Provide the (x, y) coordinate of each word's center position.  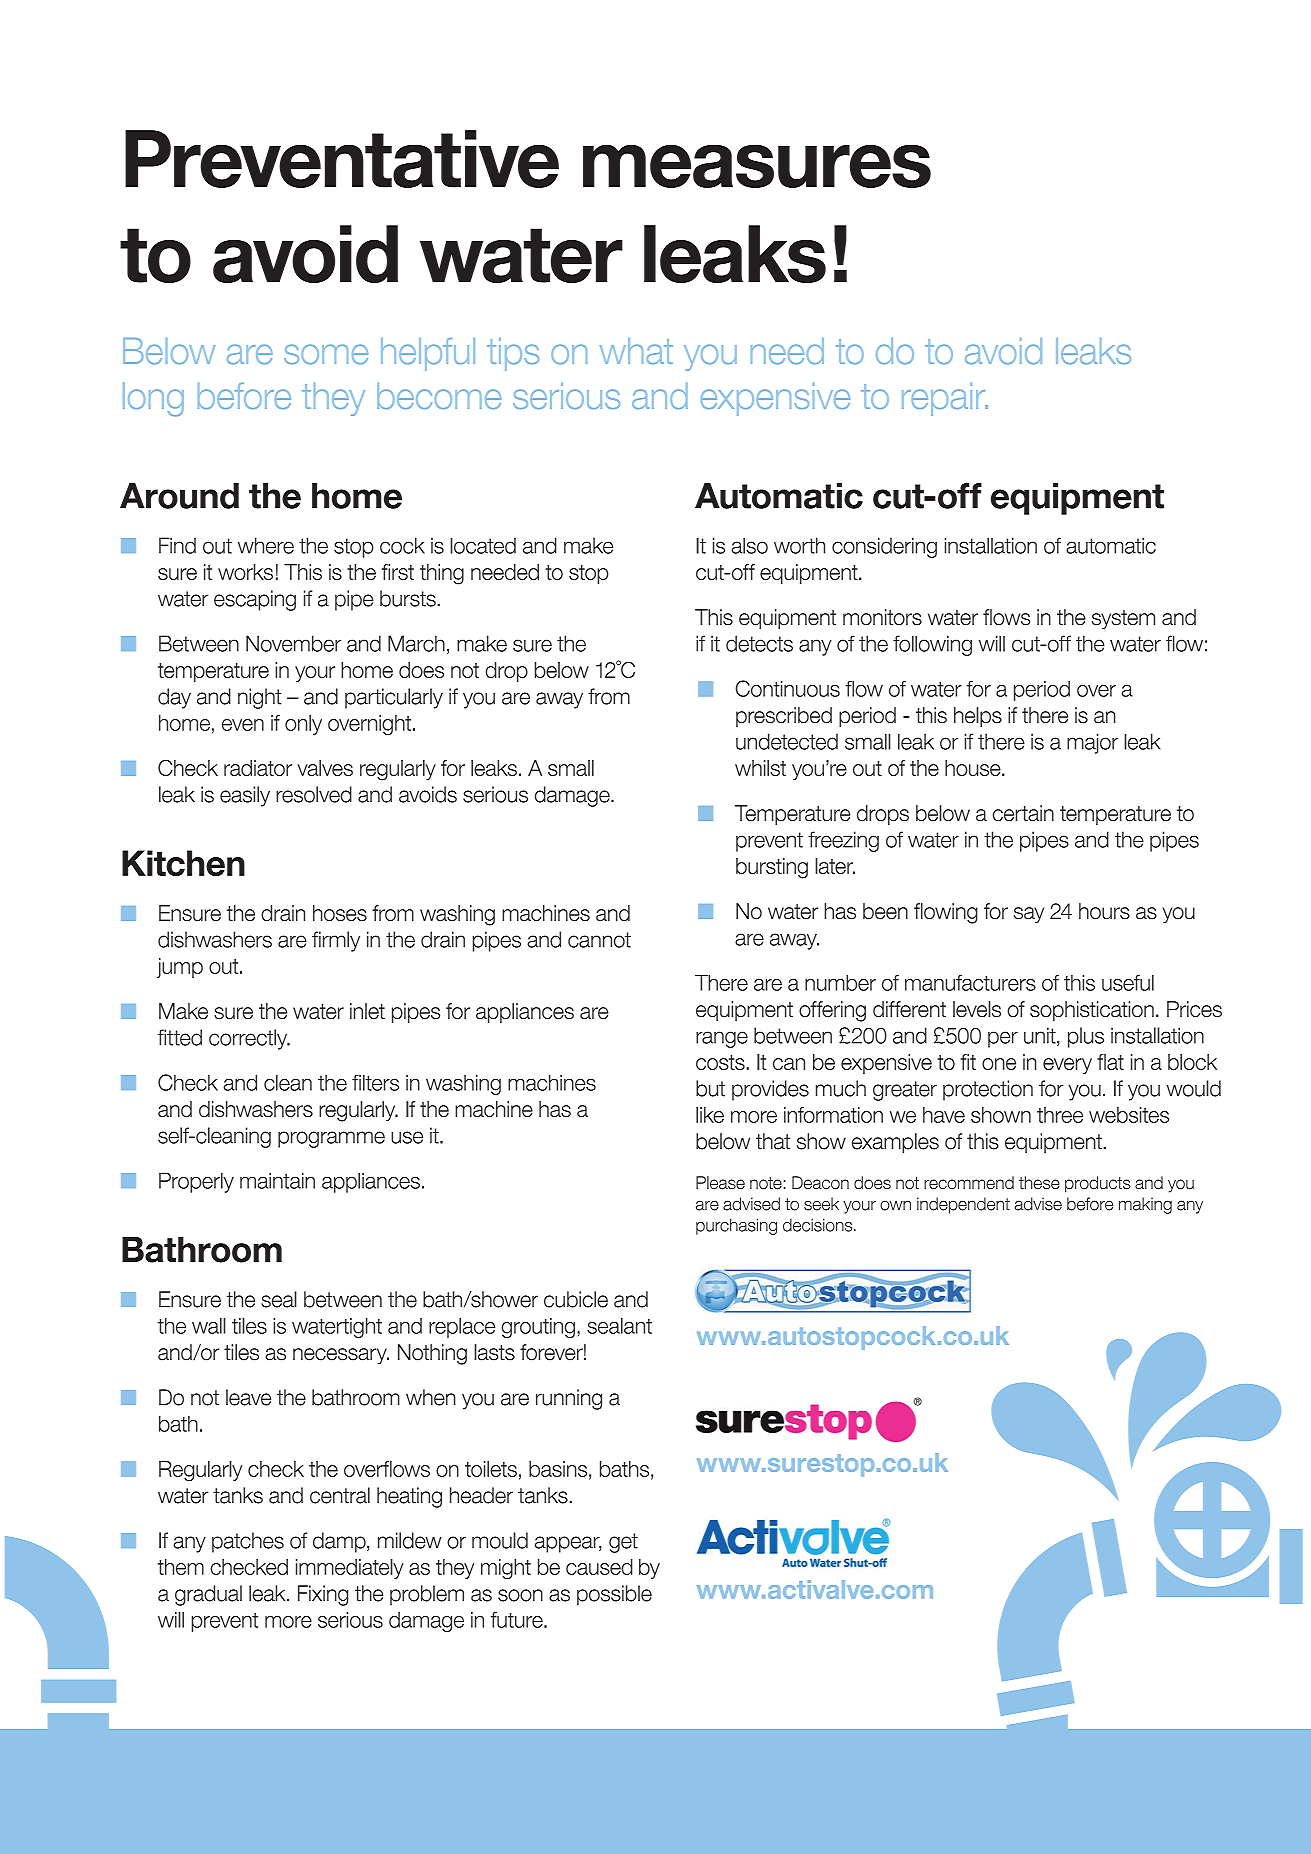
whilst (760, 768)
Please (720, 1183)
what (636, 351)
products (1098, 1184)
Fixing (323, 1595)
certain (1023, 813)
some (326, 354)
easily (245, 796)
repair (945, 399)
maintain (277, 1180)
